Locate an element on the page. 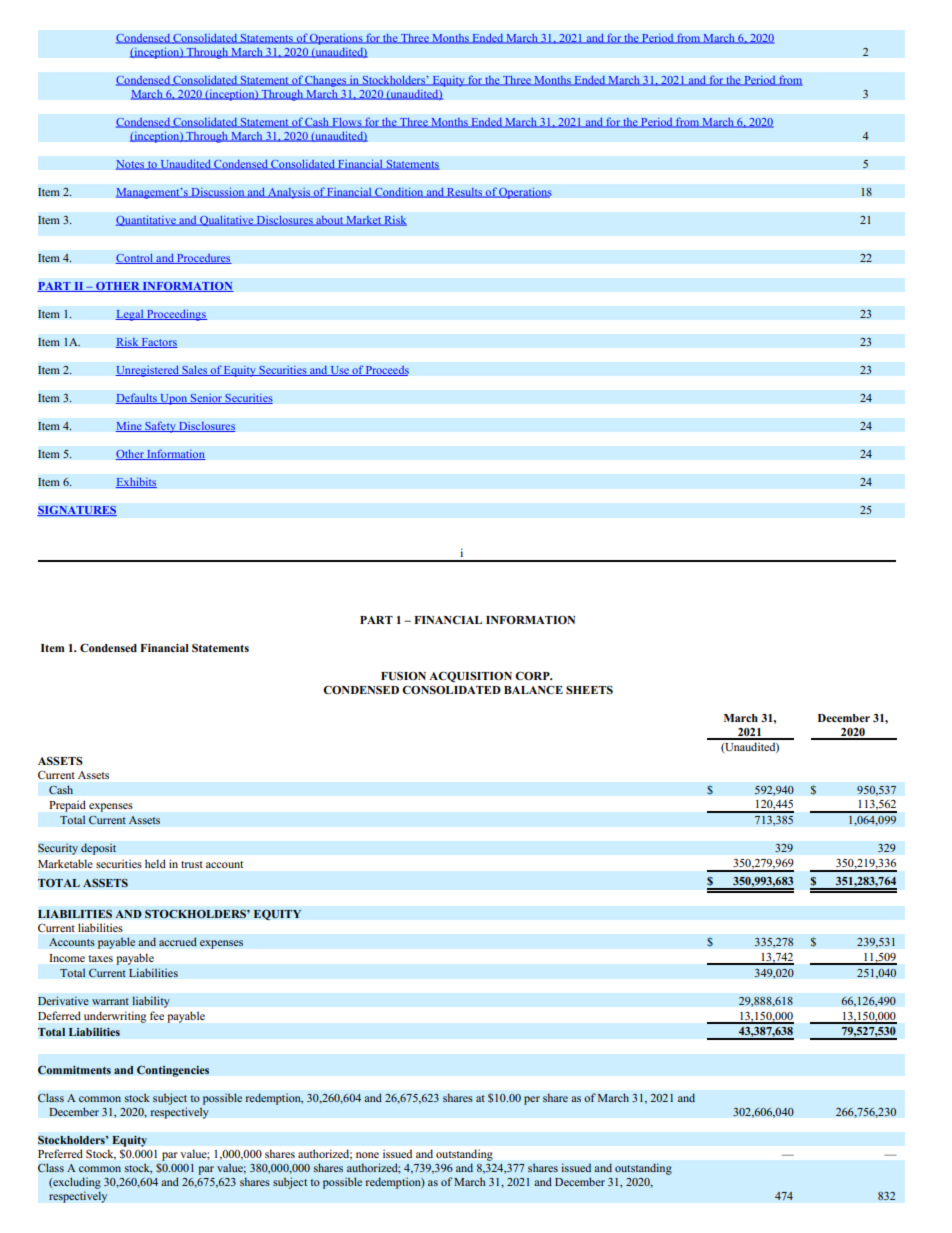 This image has width=952, height=1233. Preferred is located at coordinates (60, 1153).
